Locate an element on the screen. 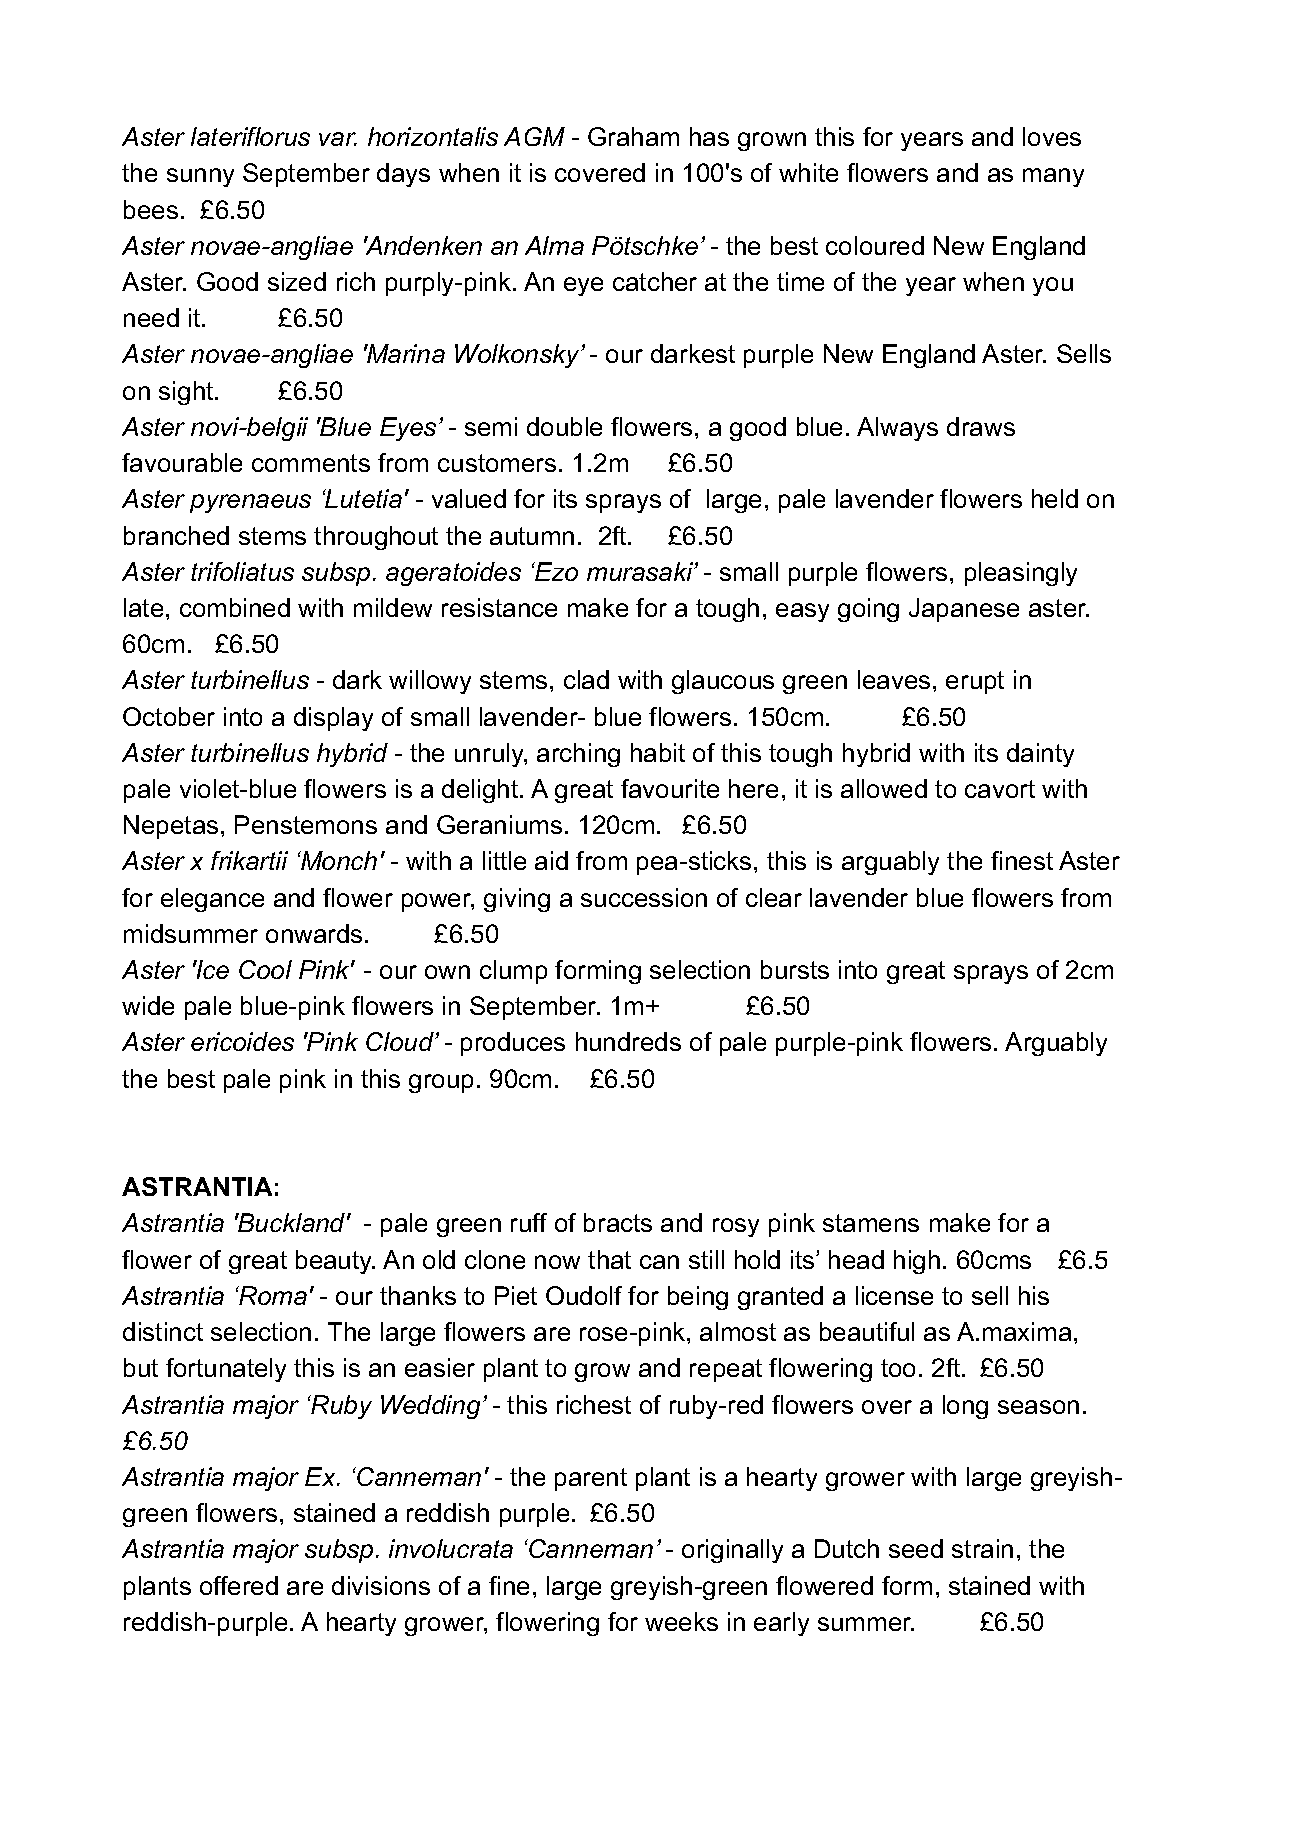  offered is located at coordinates (239, 1585).
